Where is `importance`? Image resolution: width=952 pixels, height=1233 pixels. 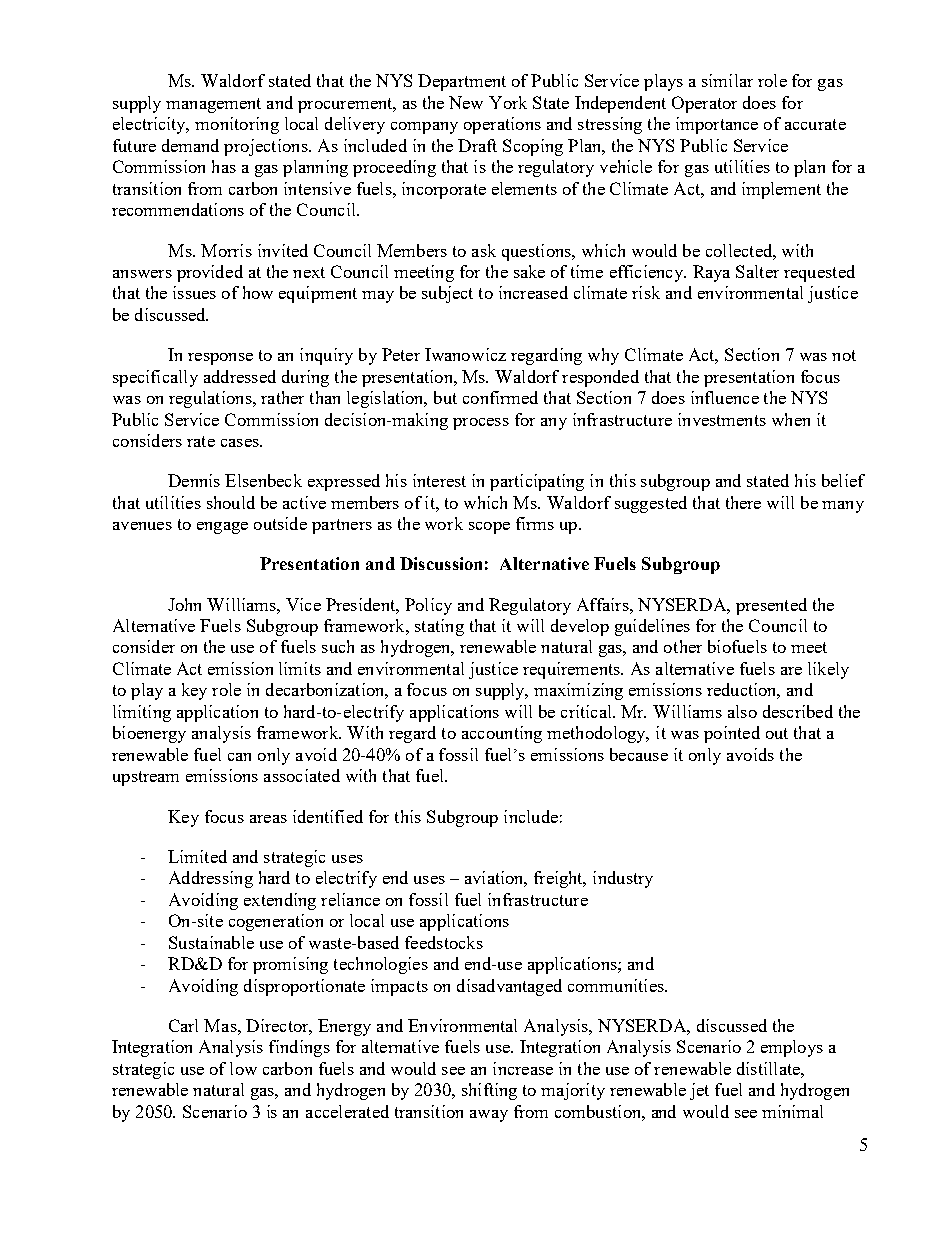
importance is located at coordinates (717, 125).
